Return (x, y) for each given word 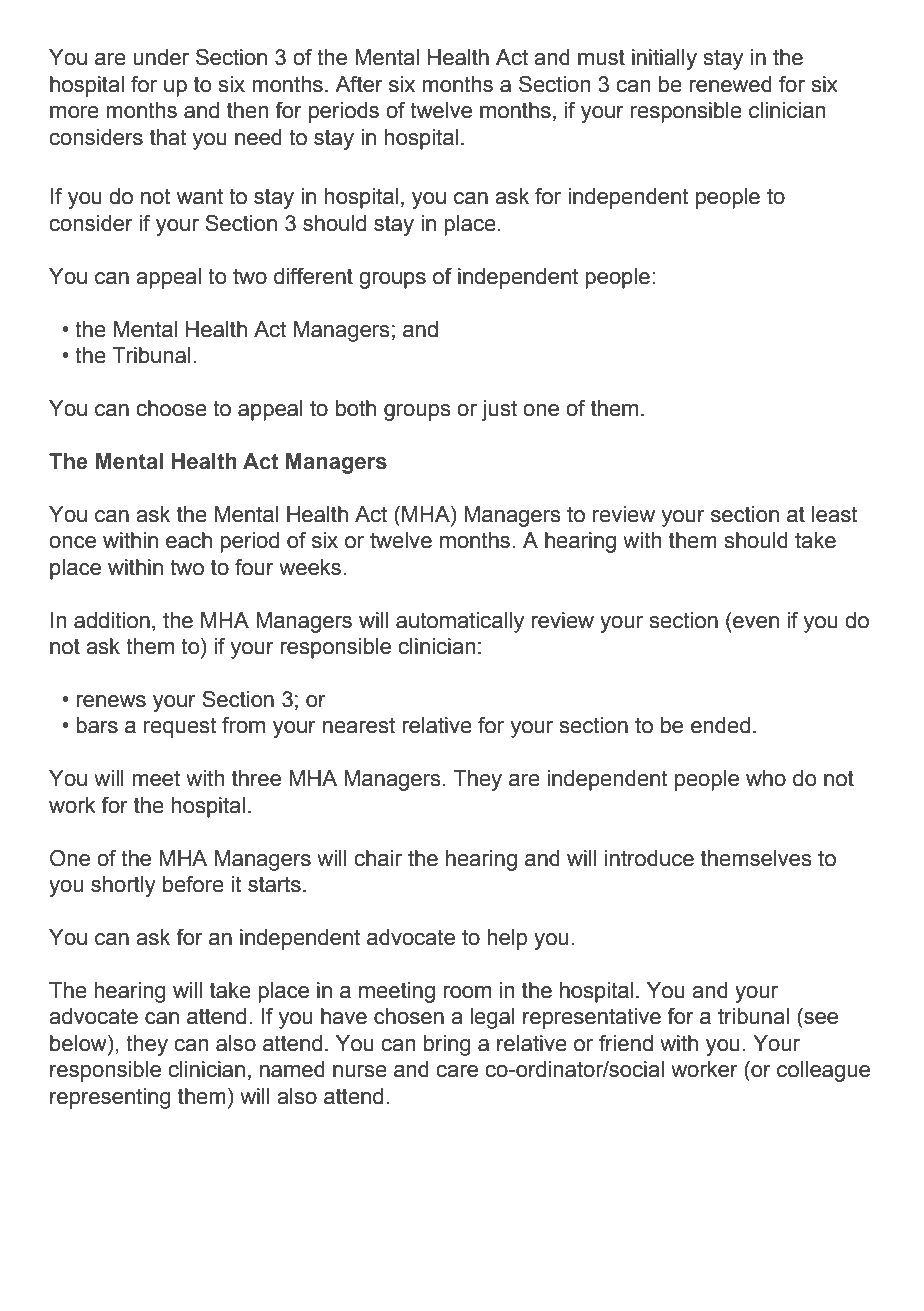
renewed (730, 84)
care (457, 1071)
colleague (823, 1071)
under (161, 57)
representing (110, 1098)
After (359, 84)
